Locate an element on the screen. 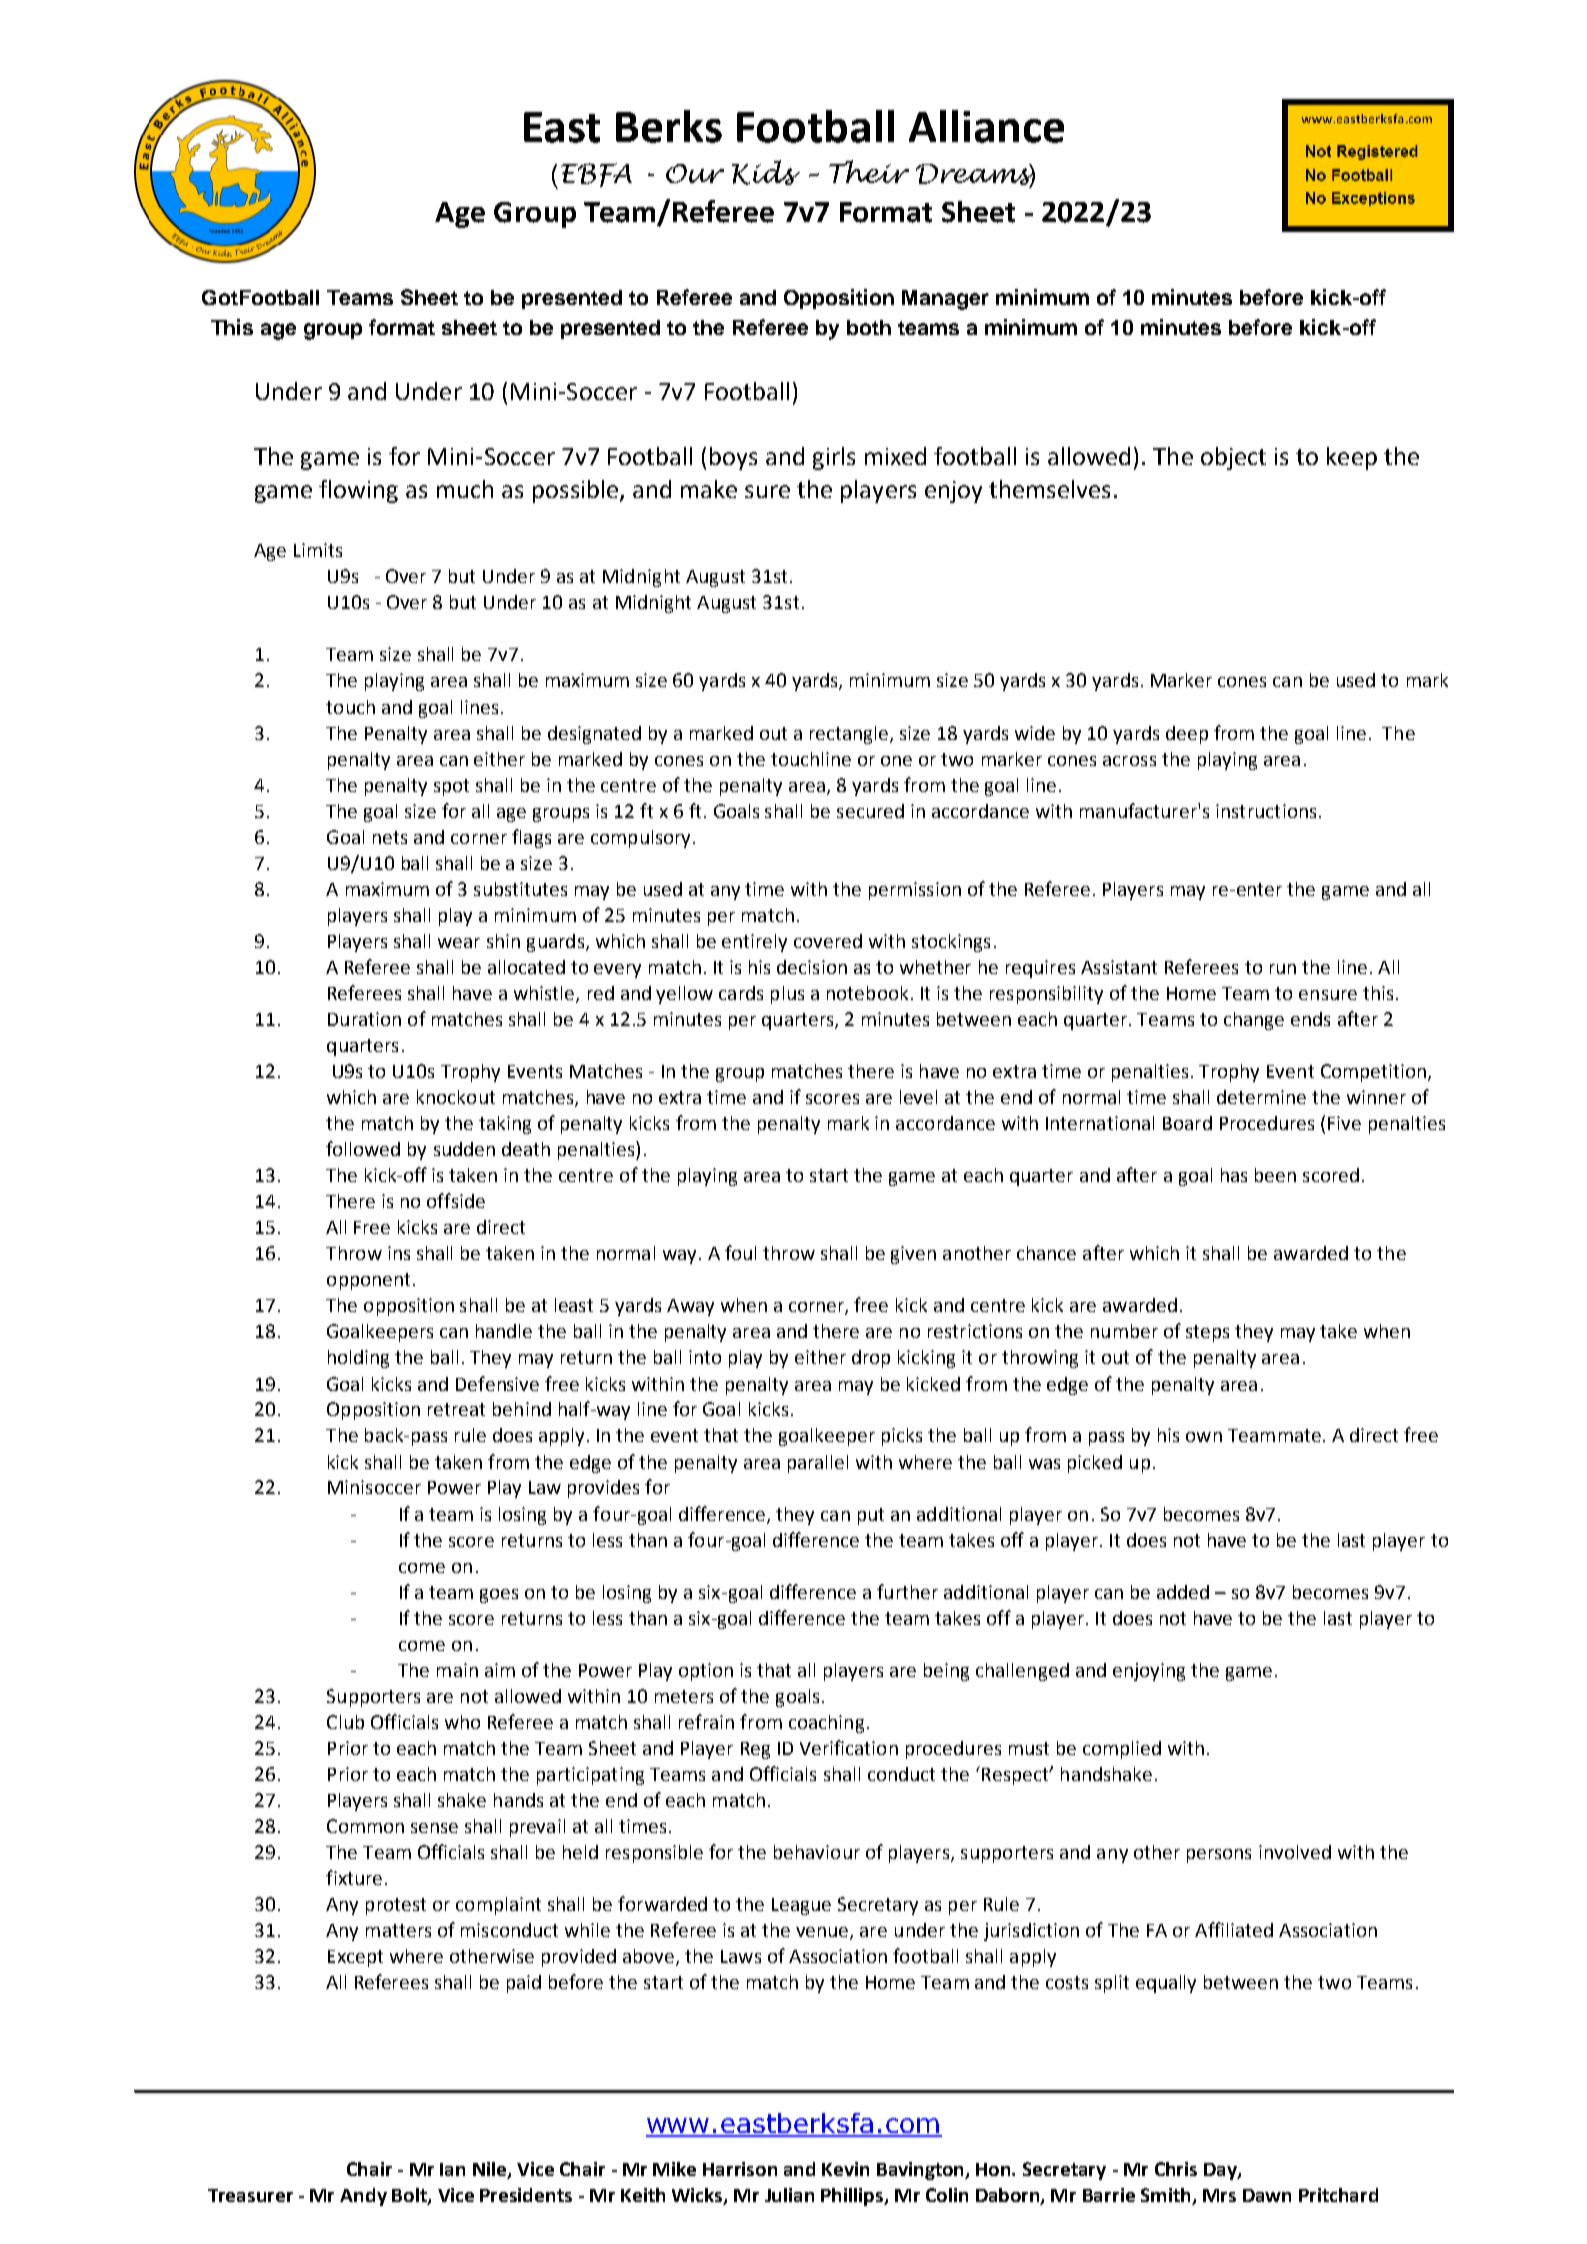  secured is located at coordinates (870, 811).
